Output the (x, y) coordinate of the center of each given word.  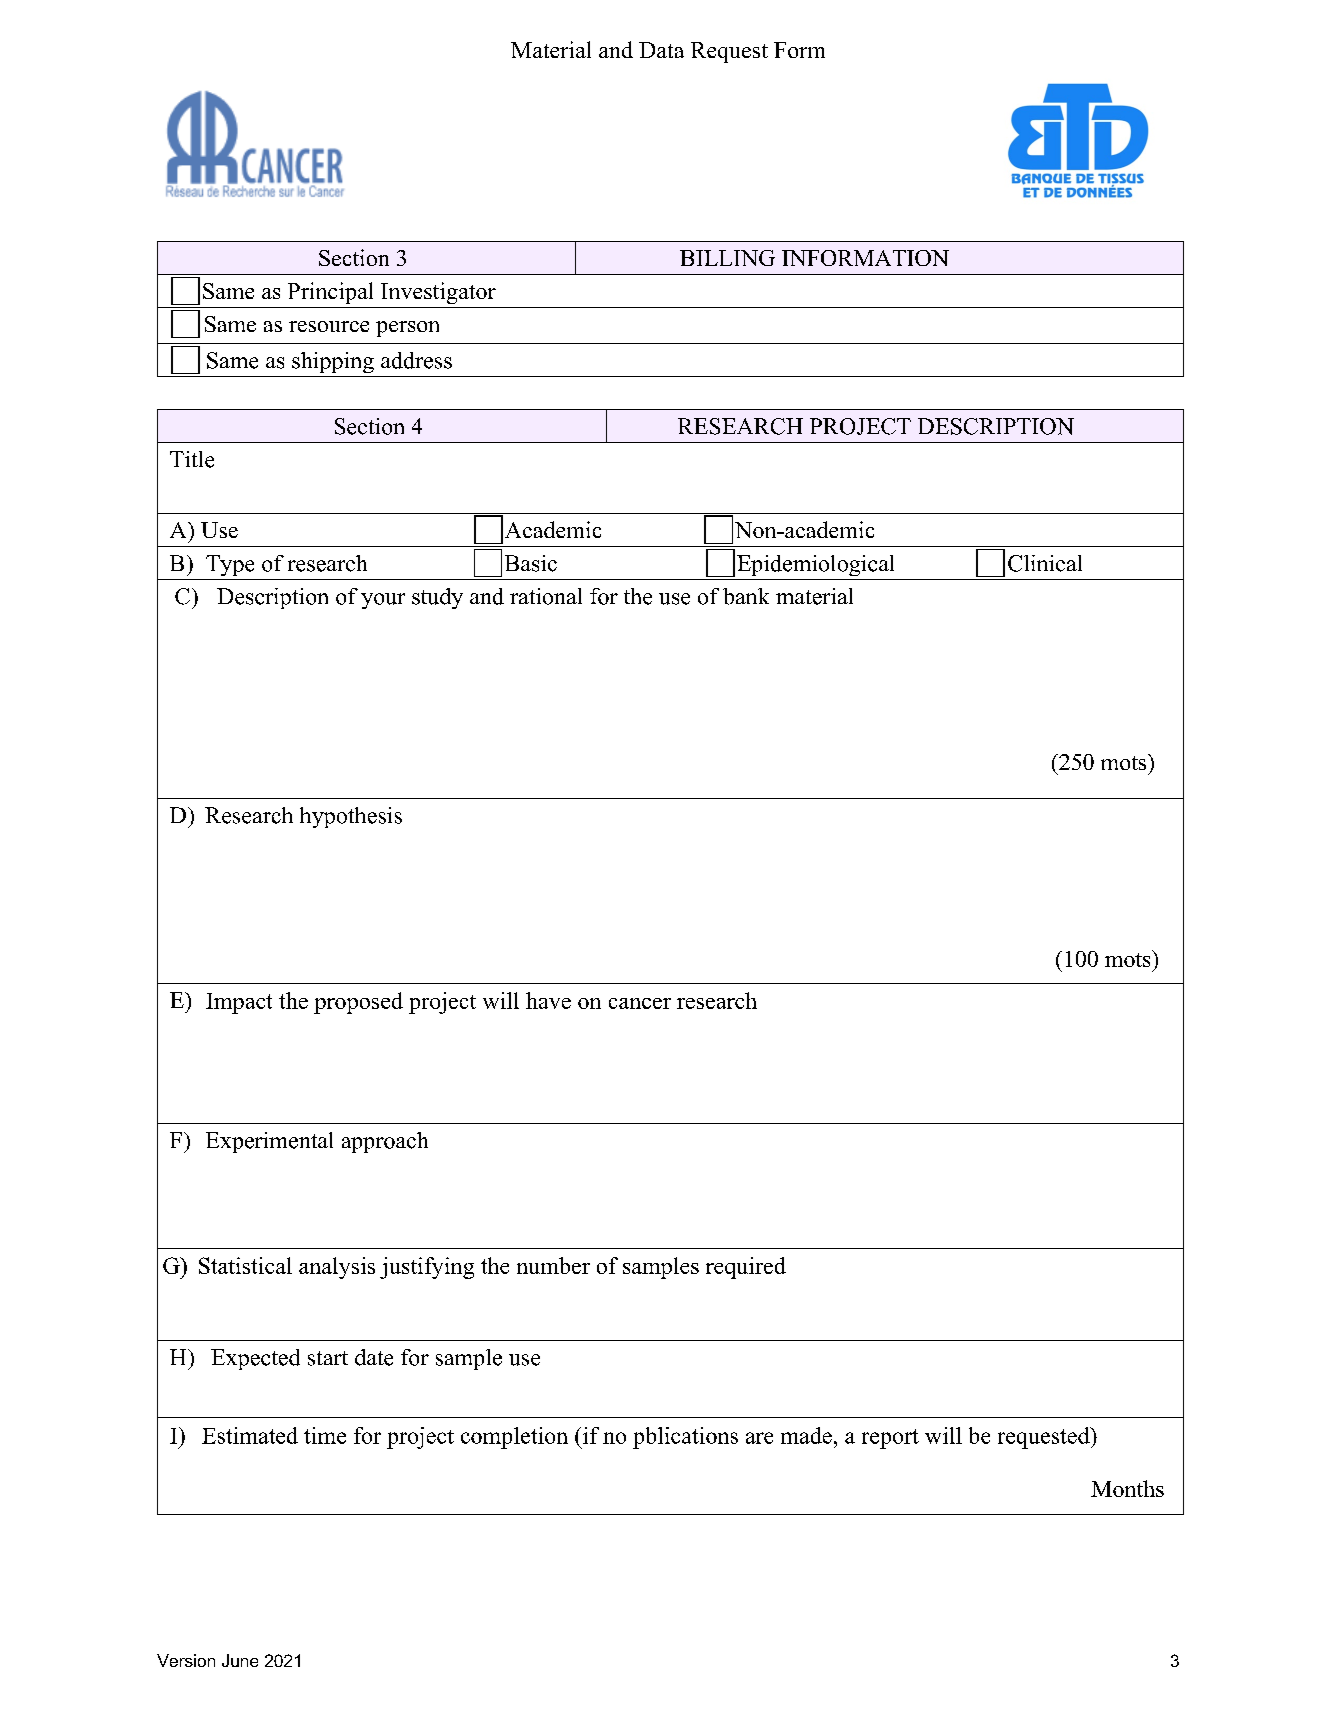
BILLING (727, 258)
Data (661, 50)
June (240, 1660)
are (759, 1438)
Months (1127, 1488)
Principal (330, 293)
